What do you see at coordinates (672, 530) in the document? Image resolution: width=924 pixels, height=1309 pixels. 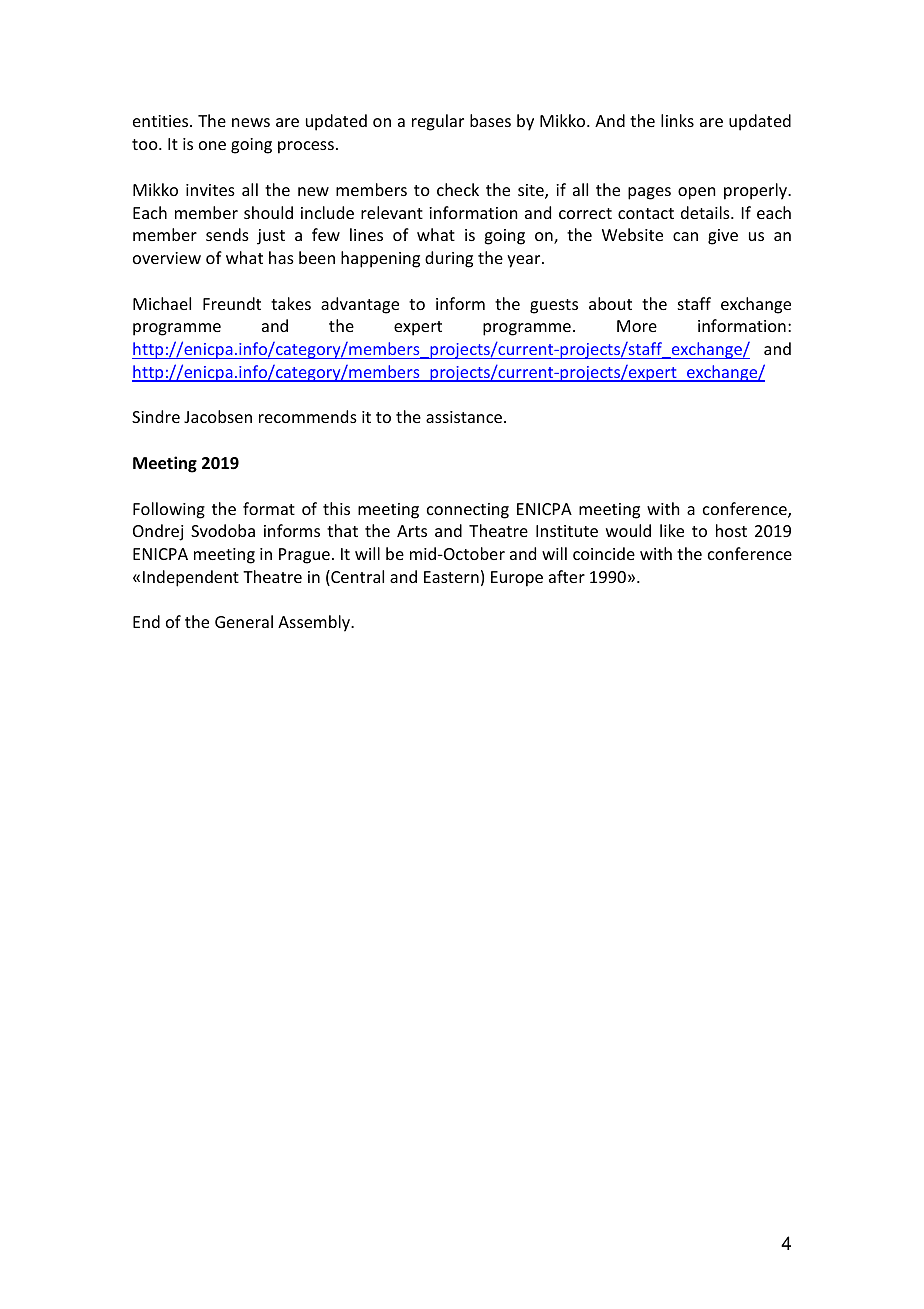 I see `like` at bounding box center [672, 530].
